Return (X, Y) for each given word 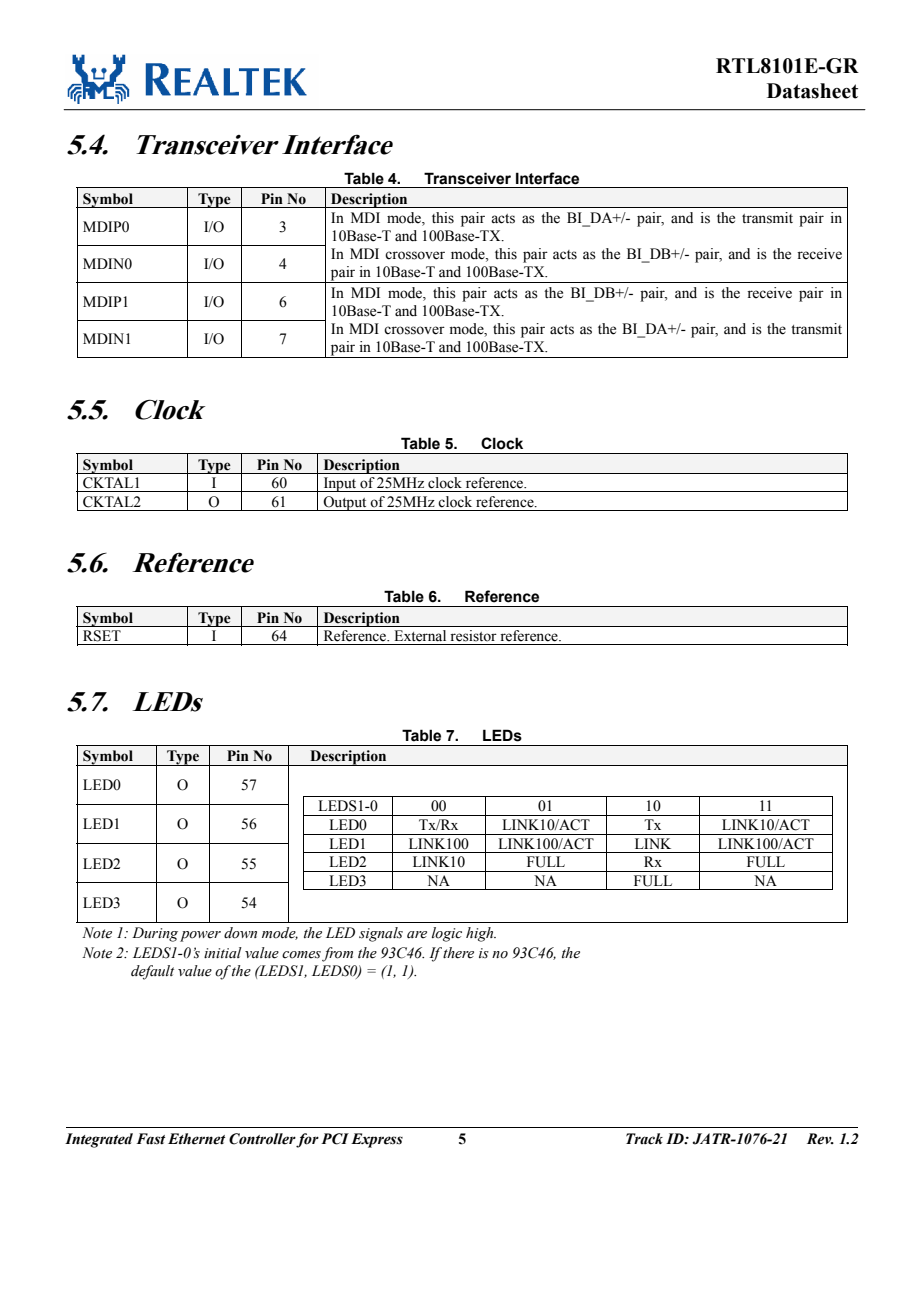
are (417, 935)
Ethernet (196, 1139)
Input (340, 484)
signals (381, 934)
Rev (820, 1139)
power (200, 936)
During (155, 934)
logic (447, 934)
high (481, 934)
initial (223, 952)
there (458, 953)
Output (345, 503)
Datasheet (812, 91)
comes (301, 955)
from (337, 954)
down (240, 933)
